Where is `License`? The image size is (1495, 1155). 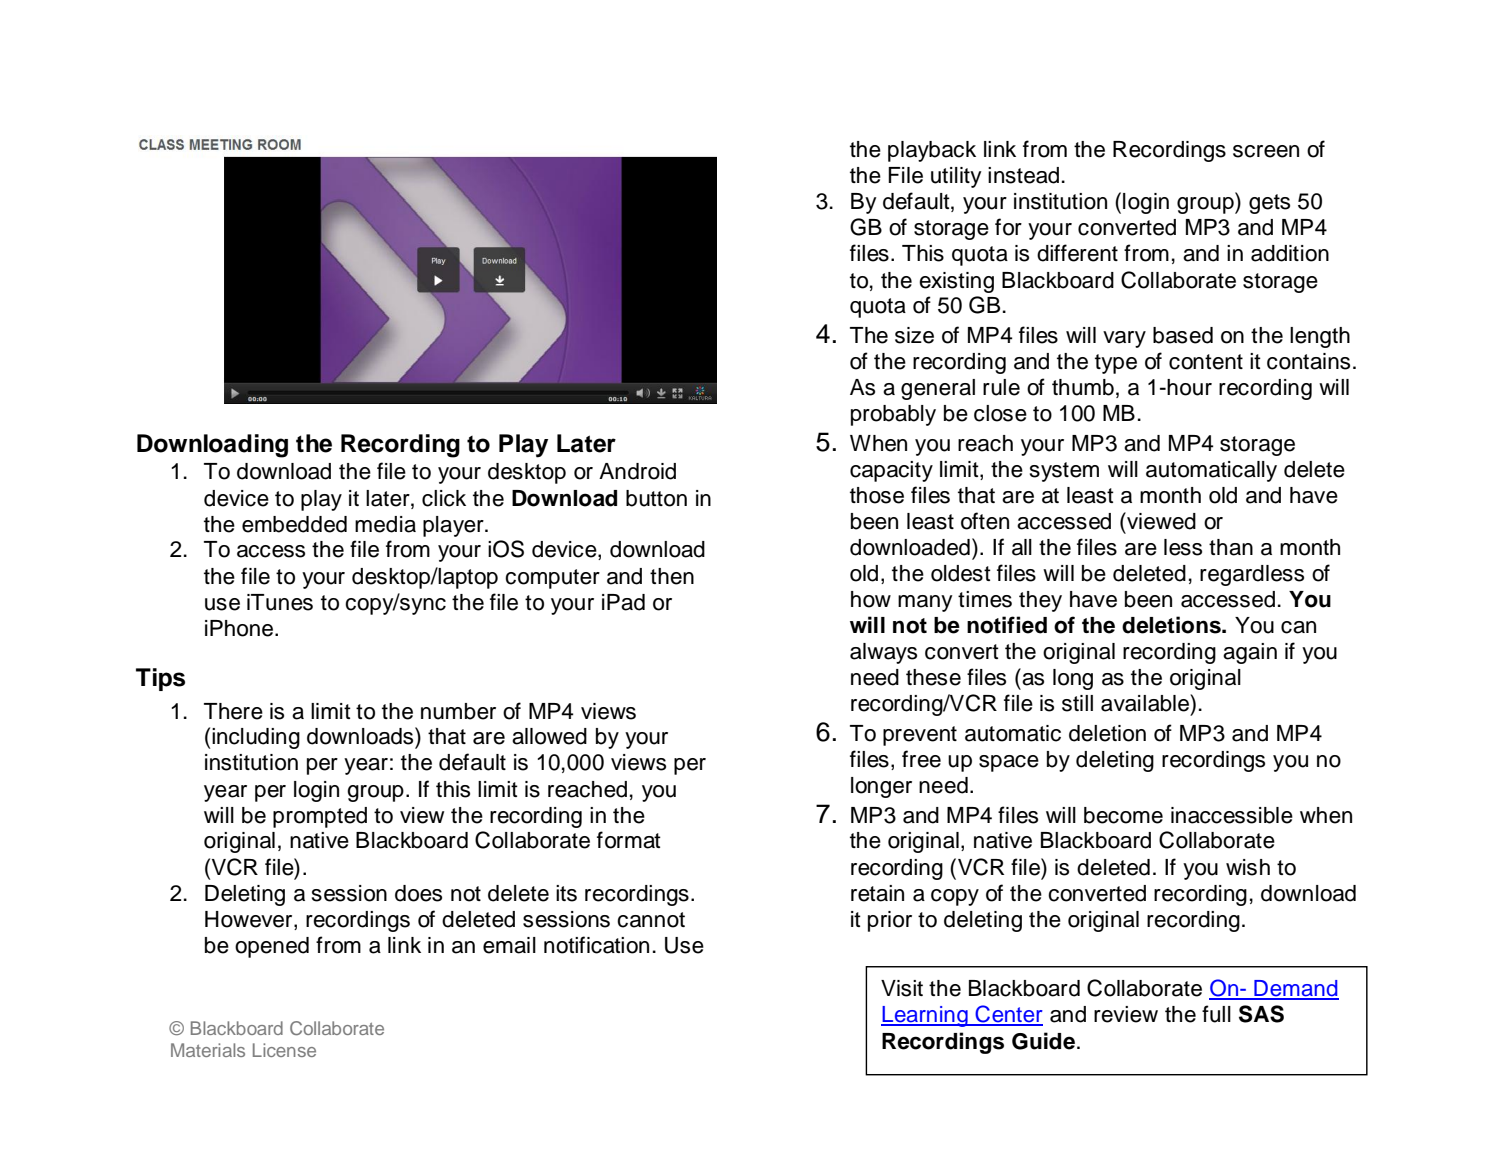 License is located at coordinates (284, 1050).
